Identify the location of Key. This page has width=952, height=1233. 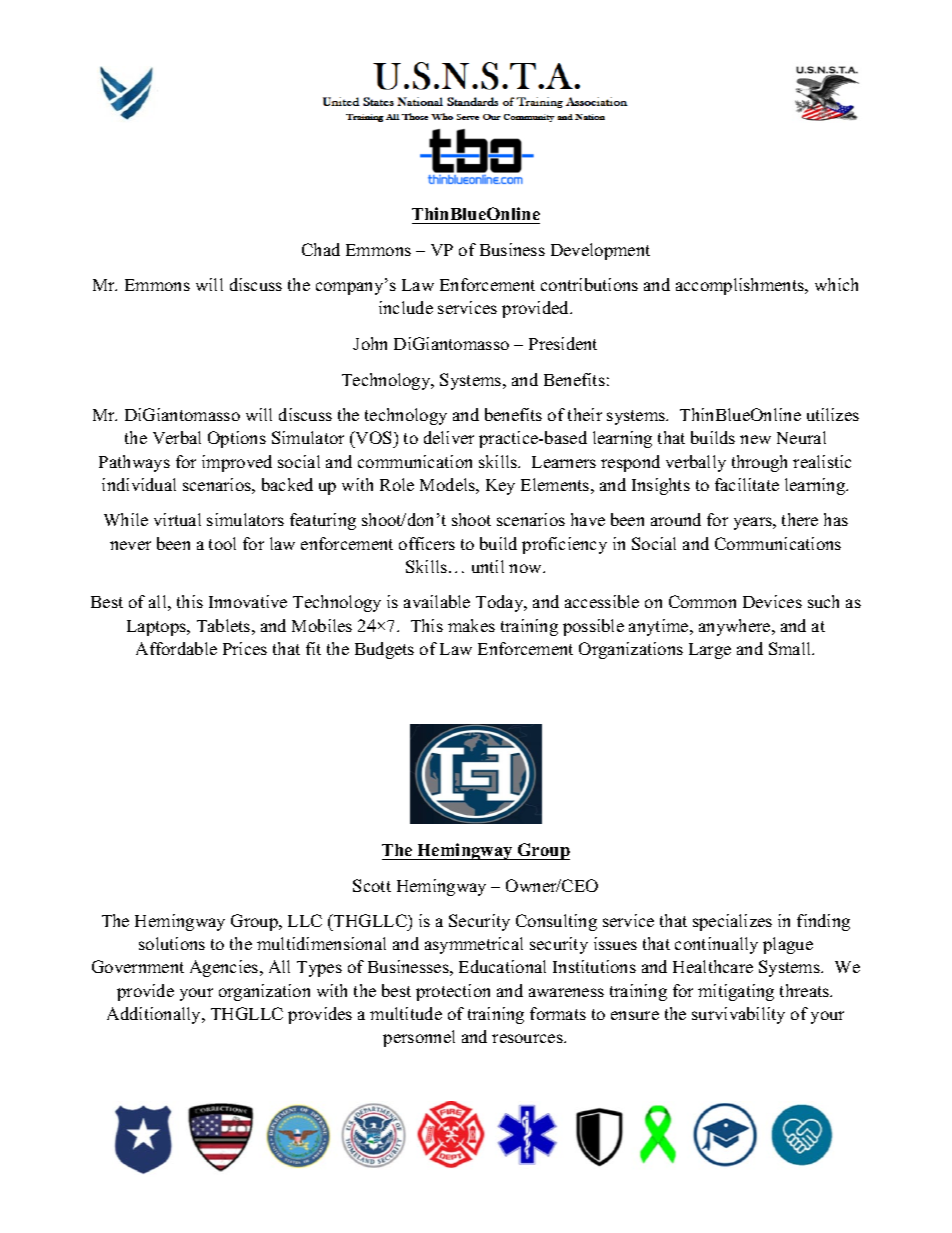
(500, 487).
